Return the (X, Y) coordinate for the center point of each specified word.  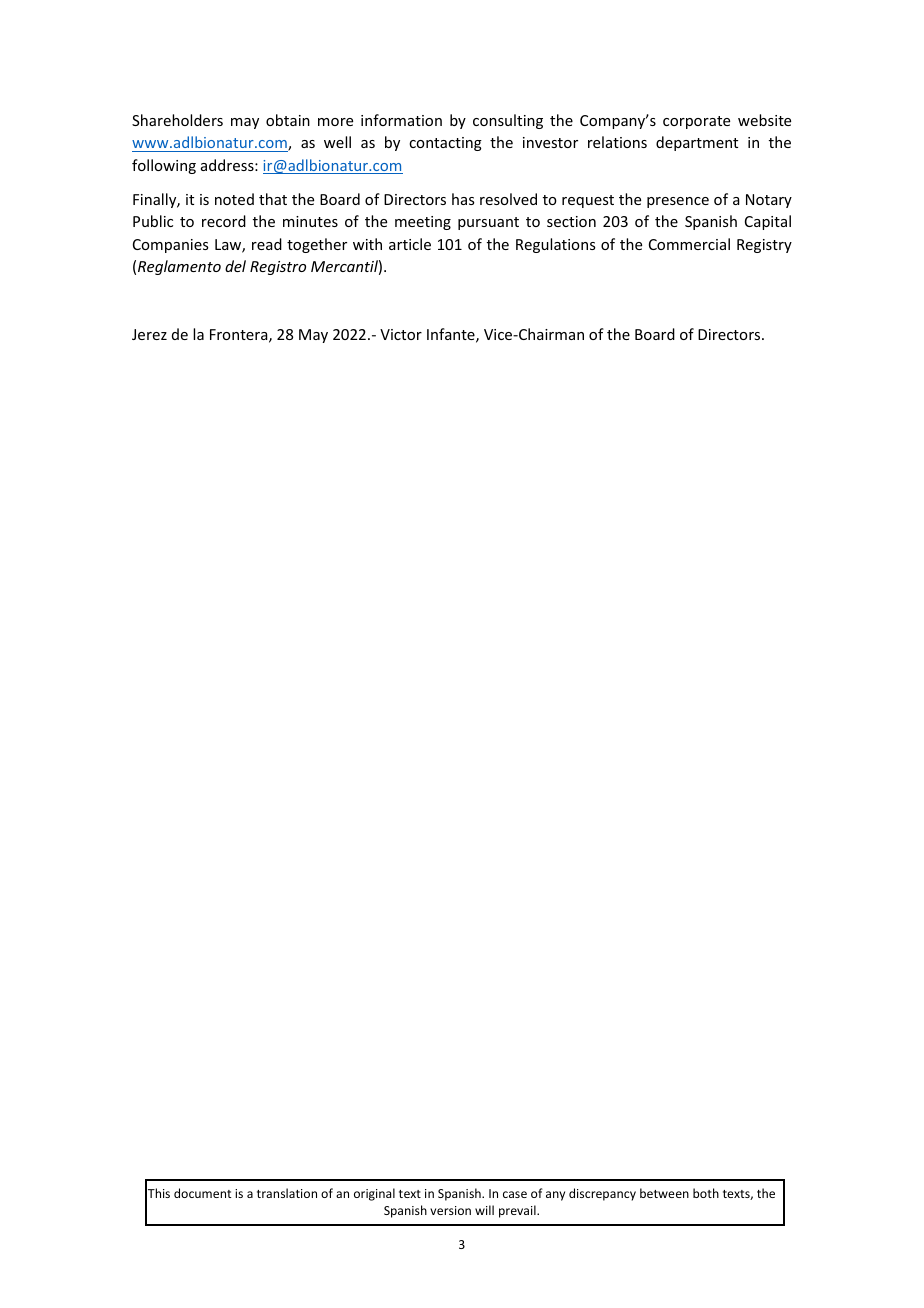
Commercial (689, 244)
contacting (445, 144)
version (450, 1210)
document (202, 1193)
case (515, 1194)
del (235, 266)
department (697, 143)
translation (287, 1193)
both (706, 1193)
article (410, 244)
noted (234, 199)
